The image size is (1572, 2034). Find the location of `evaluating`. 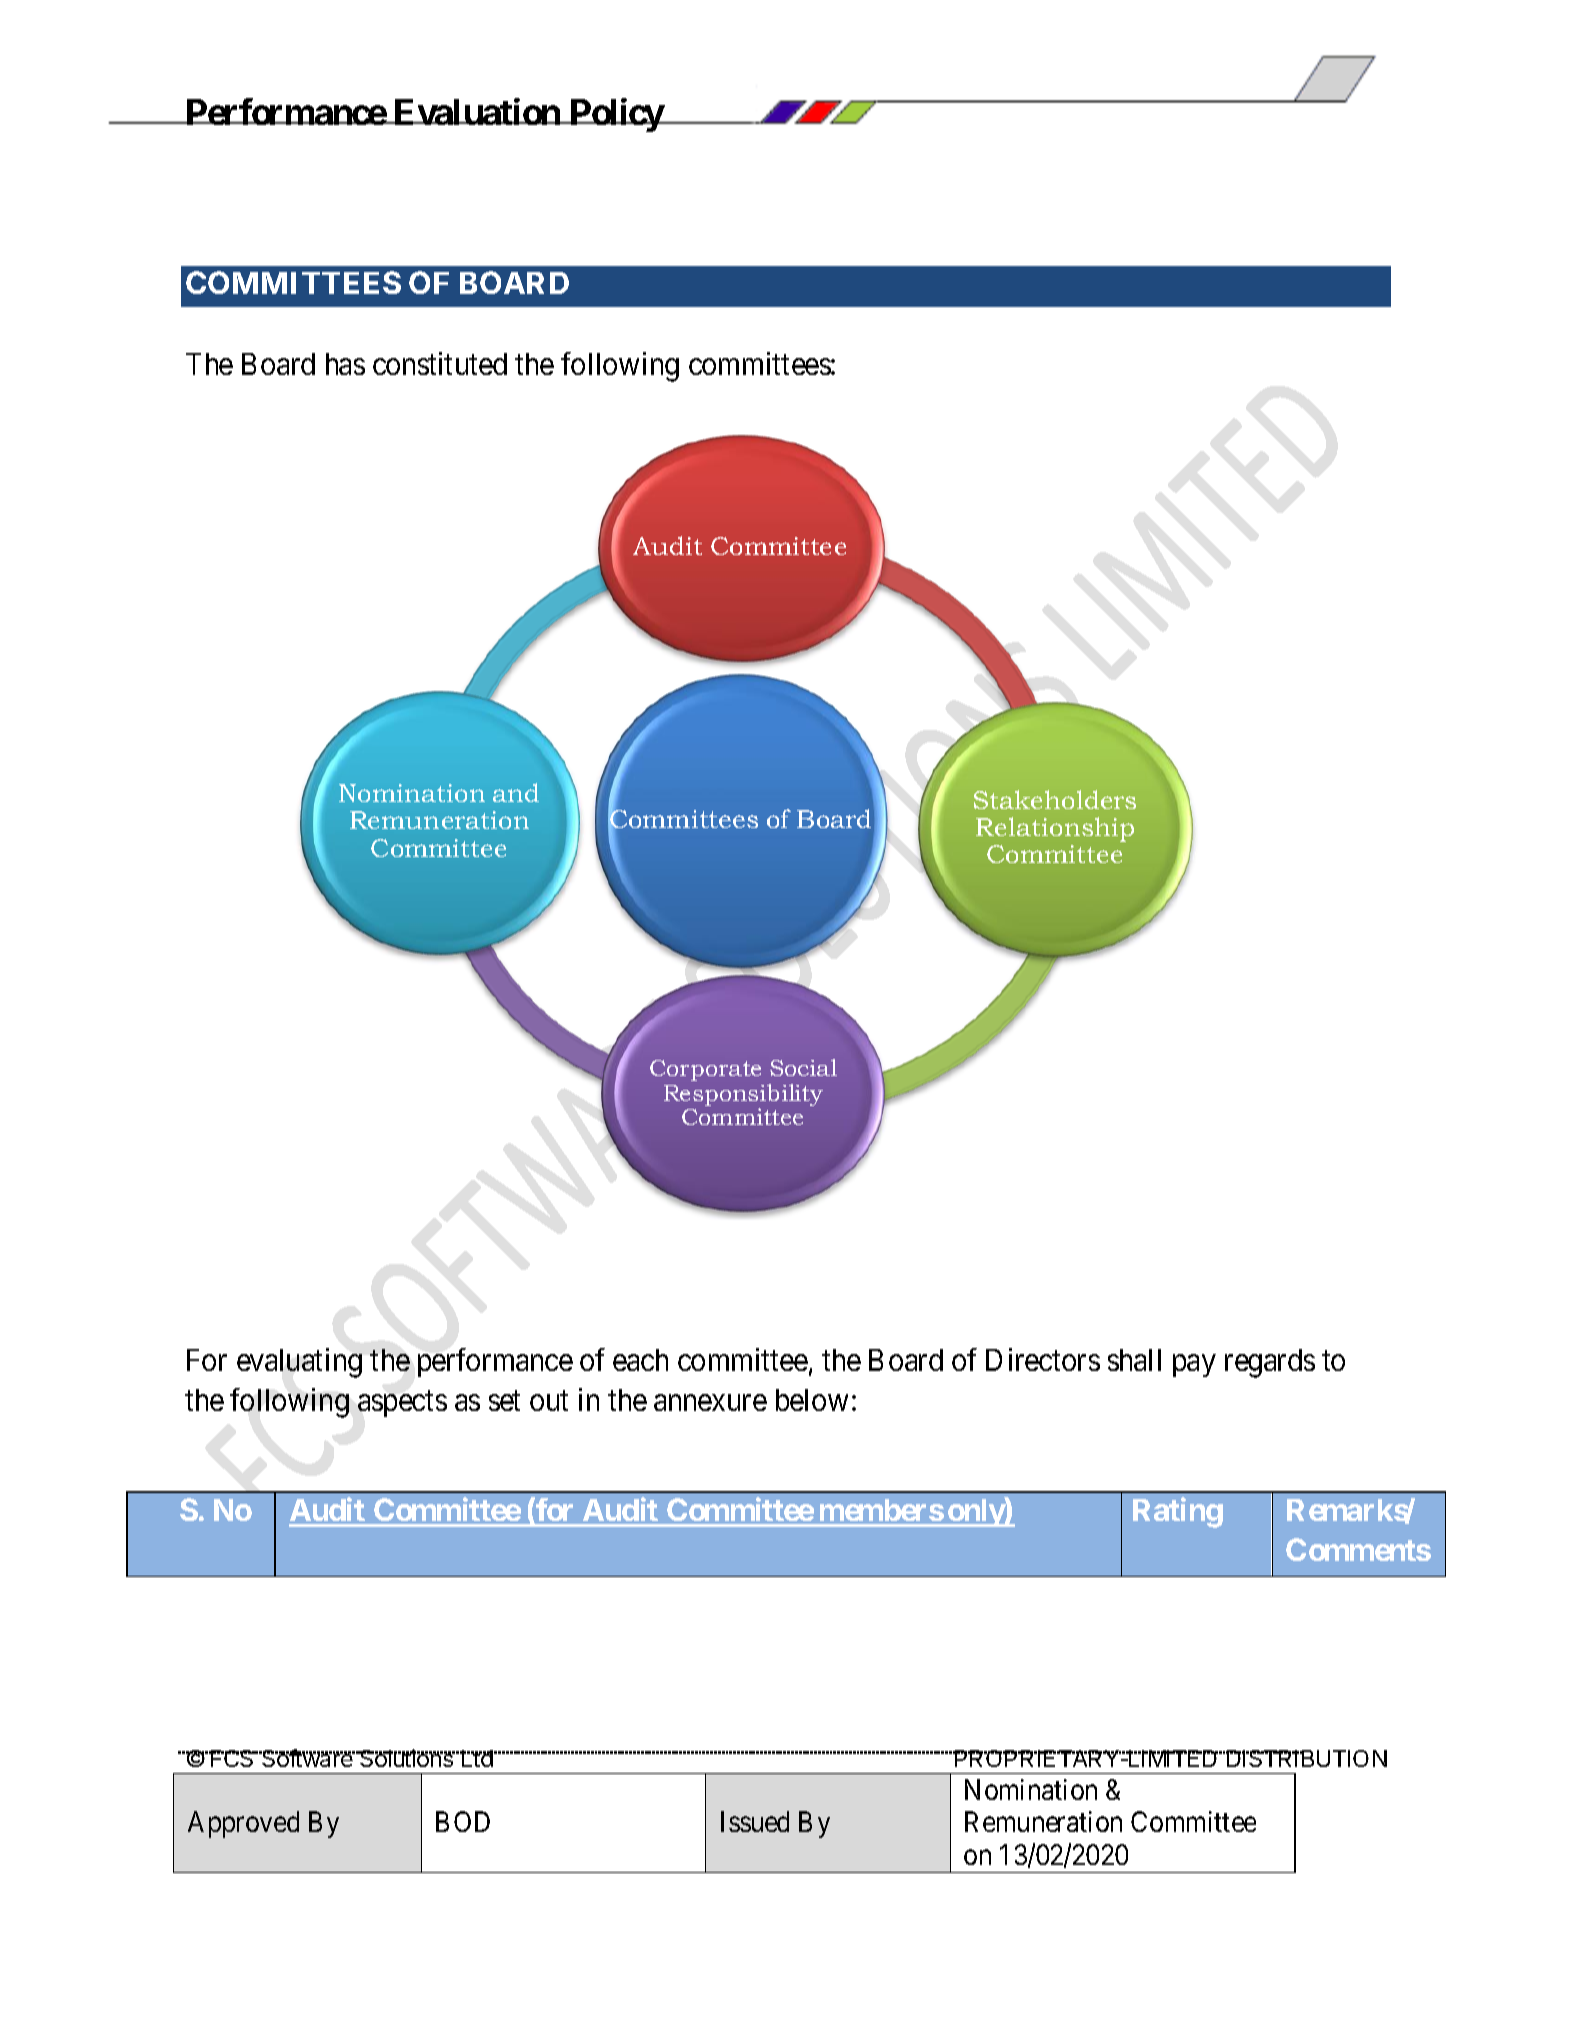

evaluating is located at coordinates (299, 1363).
